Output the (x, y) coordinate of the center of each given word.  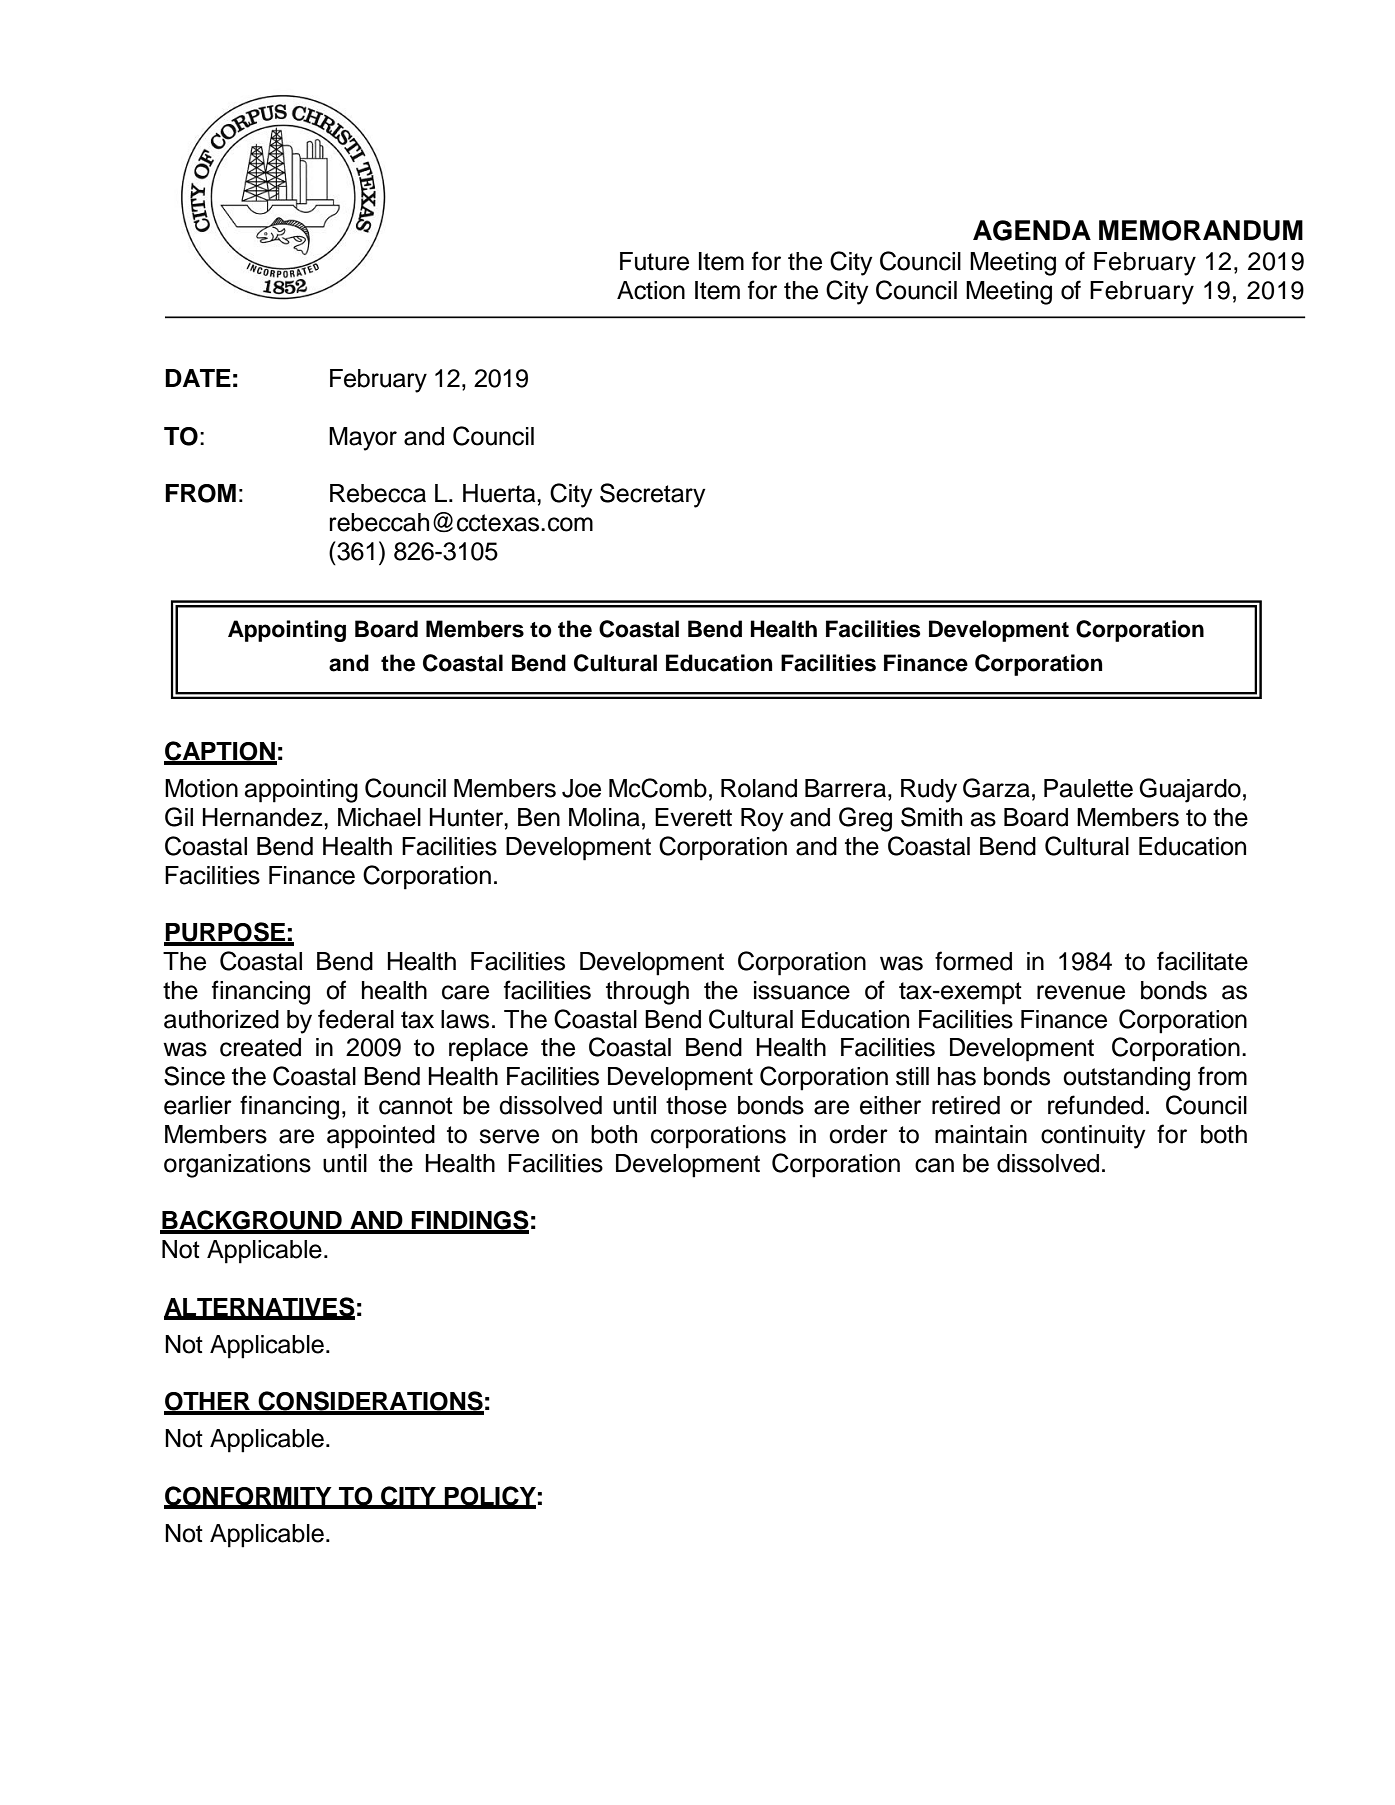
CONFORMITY (249, 1497)
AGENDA (1032, 230)
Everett (693, 817)
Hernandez (264, 817)
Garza (996, 788)
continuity (1093, 1137)
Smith (931, 817)
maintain (981, 1134)
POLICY (489, 1497)
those (696, 1105)
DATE (198, 378)
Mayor (363, 439)
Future (654, 261)
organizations (237, 1166)
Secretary (653, 495)
